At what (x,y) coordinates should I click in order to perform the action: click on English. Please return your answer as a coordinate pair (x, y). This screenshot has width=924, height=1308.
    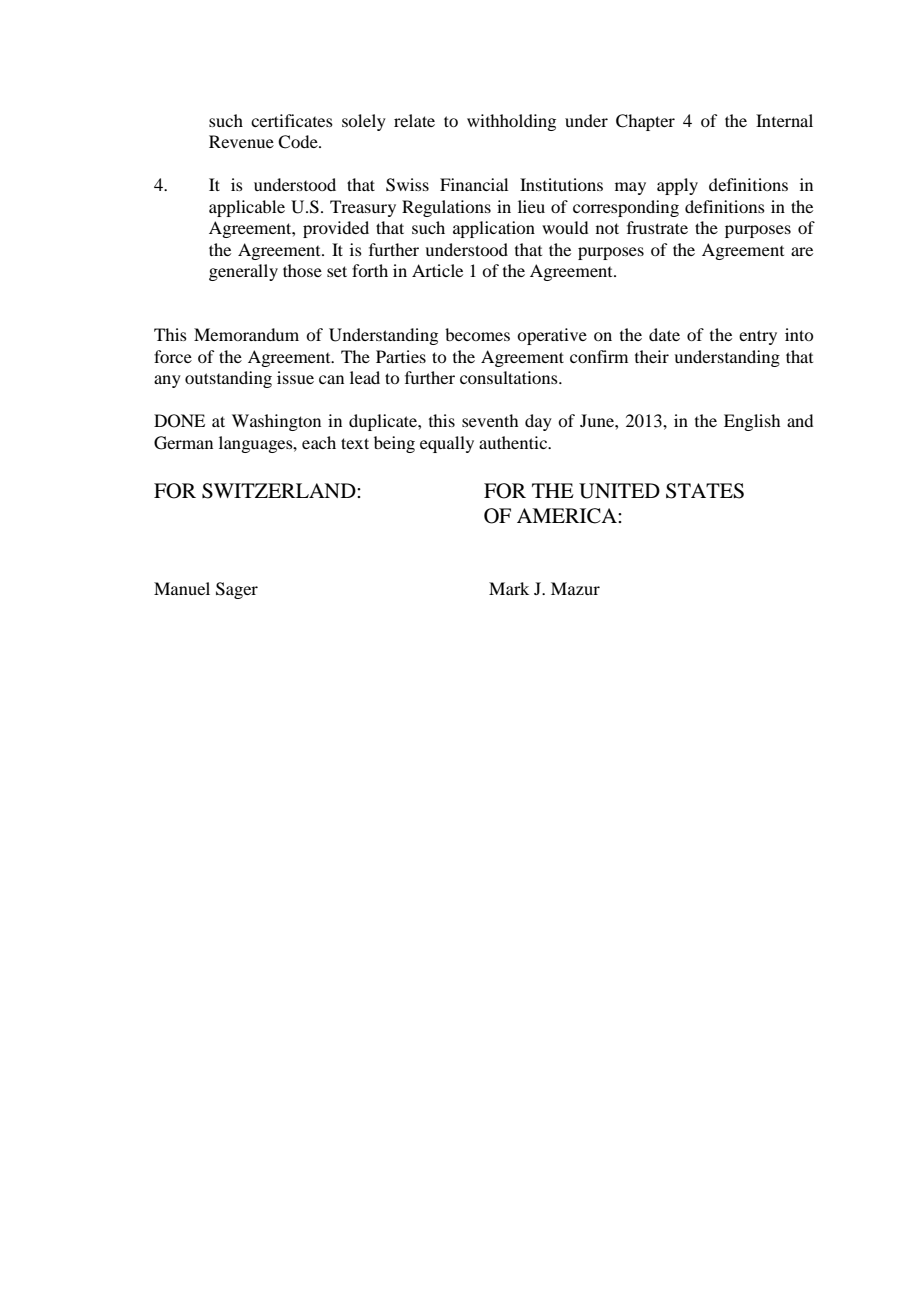
    Looking at the image, I should click on (752, 422).
